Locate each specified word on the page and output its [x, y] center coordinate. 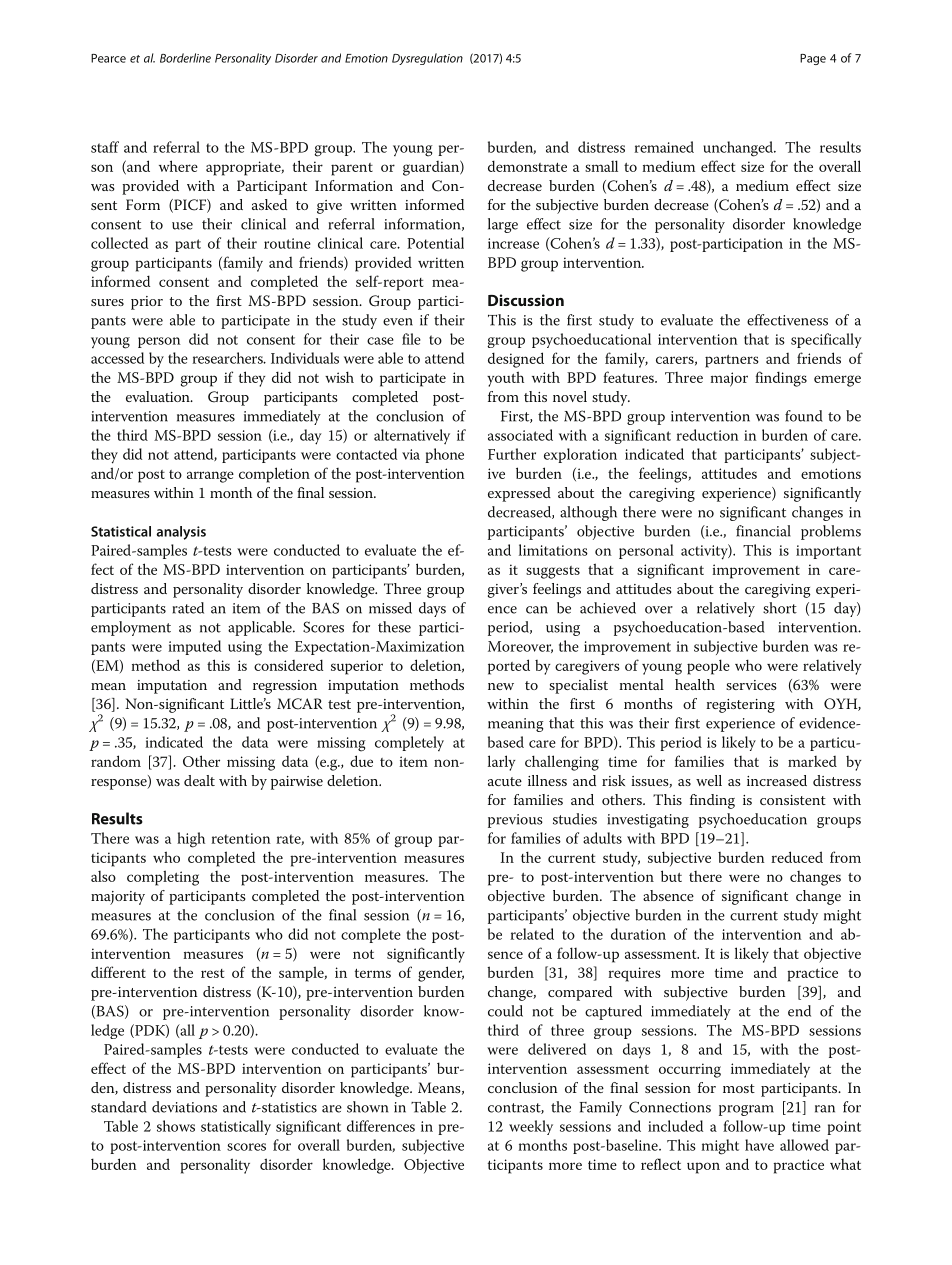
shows [176, 1126]
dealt [199, 780]
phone [444, 455]
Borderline [185, 58]
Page [813, 59]
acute [505, 781]
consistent [793, 800]
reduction [707, 435]
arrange [210, 477]
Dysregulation [427, 59]
